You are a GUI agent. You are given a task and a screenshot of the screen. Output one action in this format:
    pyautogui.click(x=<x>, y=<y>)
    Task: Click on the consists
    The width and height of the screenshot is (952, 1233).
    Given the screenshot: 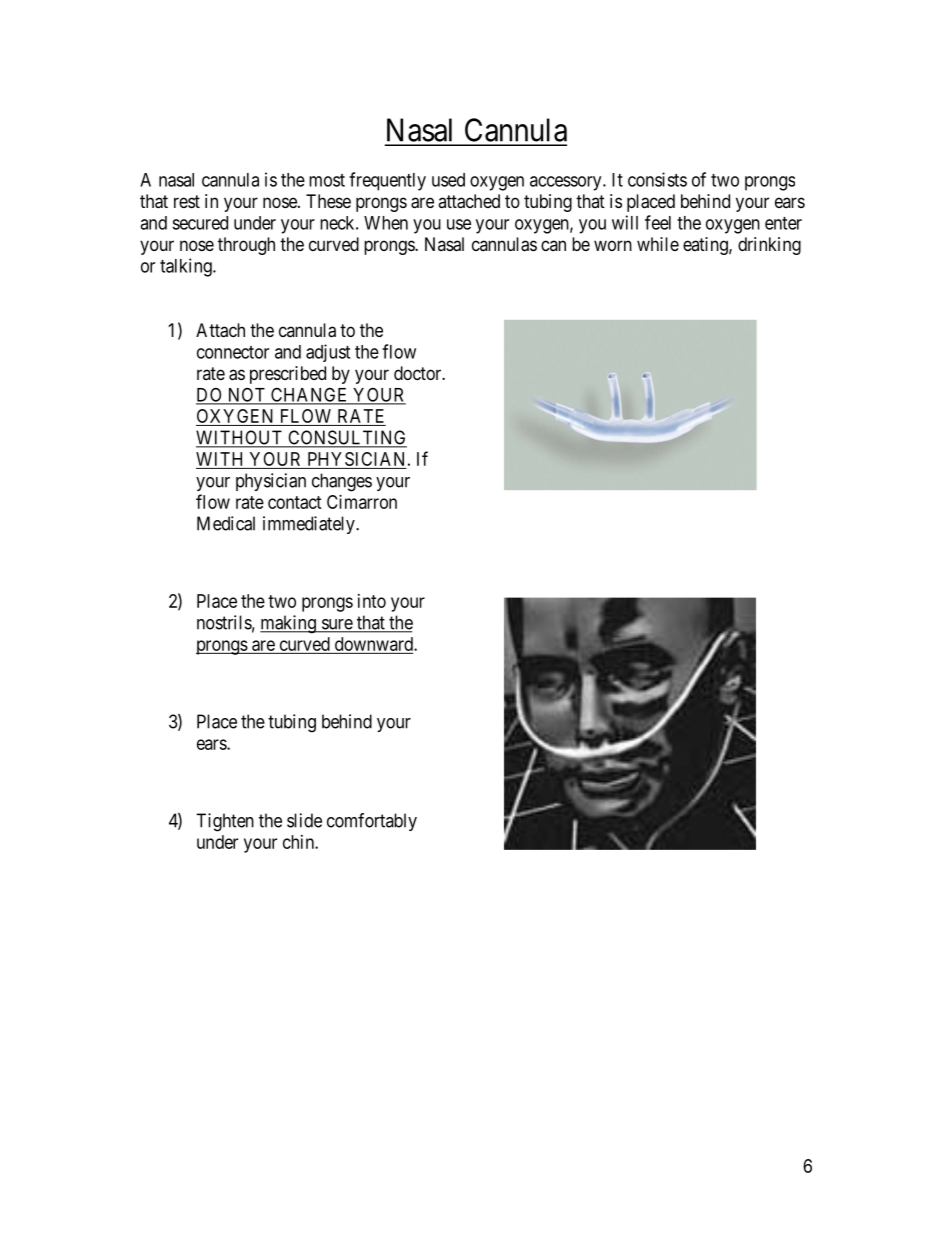 What is the action you would take?
    pyautogui.click(x=657, y=179)
